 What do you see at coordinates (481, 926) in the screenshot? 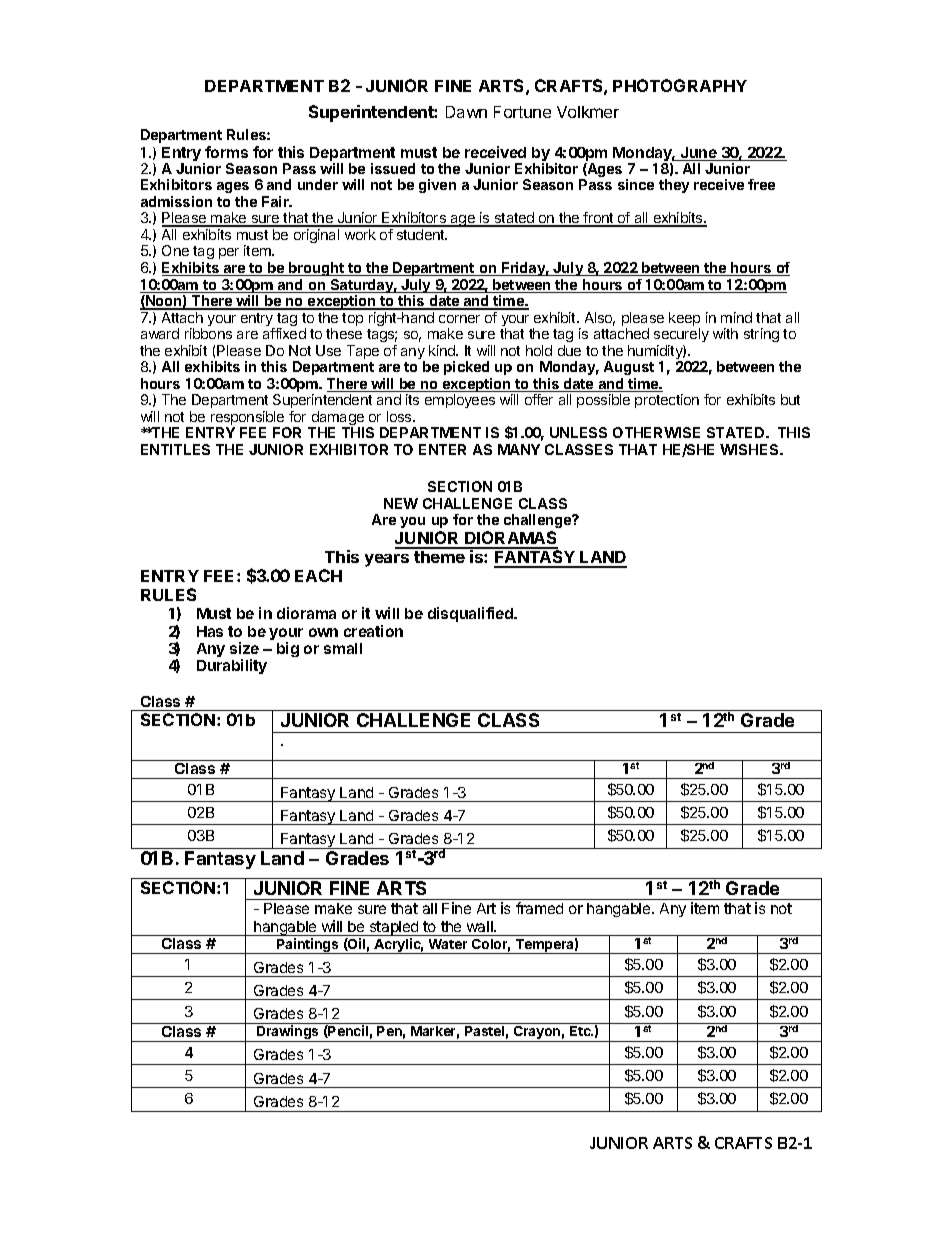
I see `wall` at bounding box center [481, 926].
